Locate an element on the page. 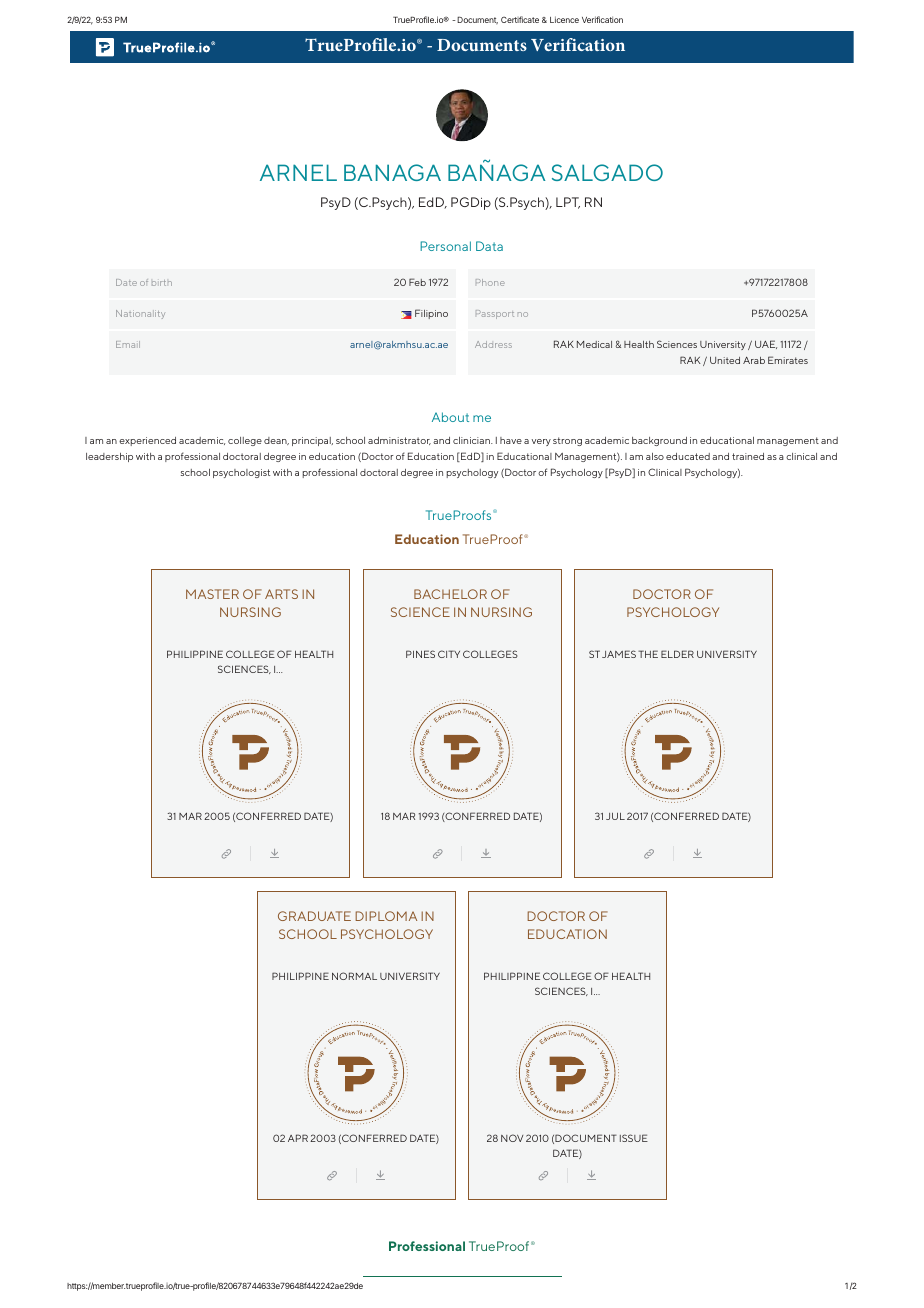 The image size is (924, 1308). birth is located at coordinates (162, 283).
